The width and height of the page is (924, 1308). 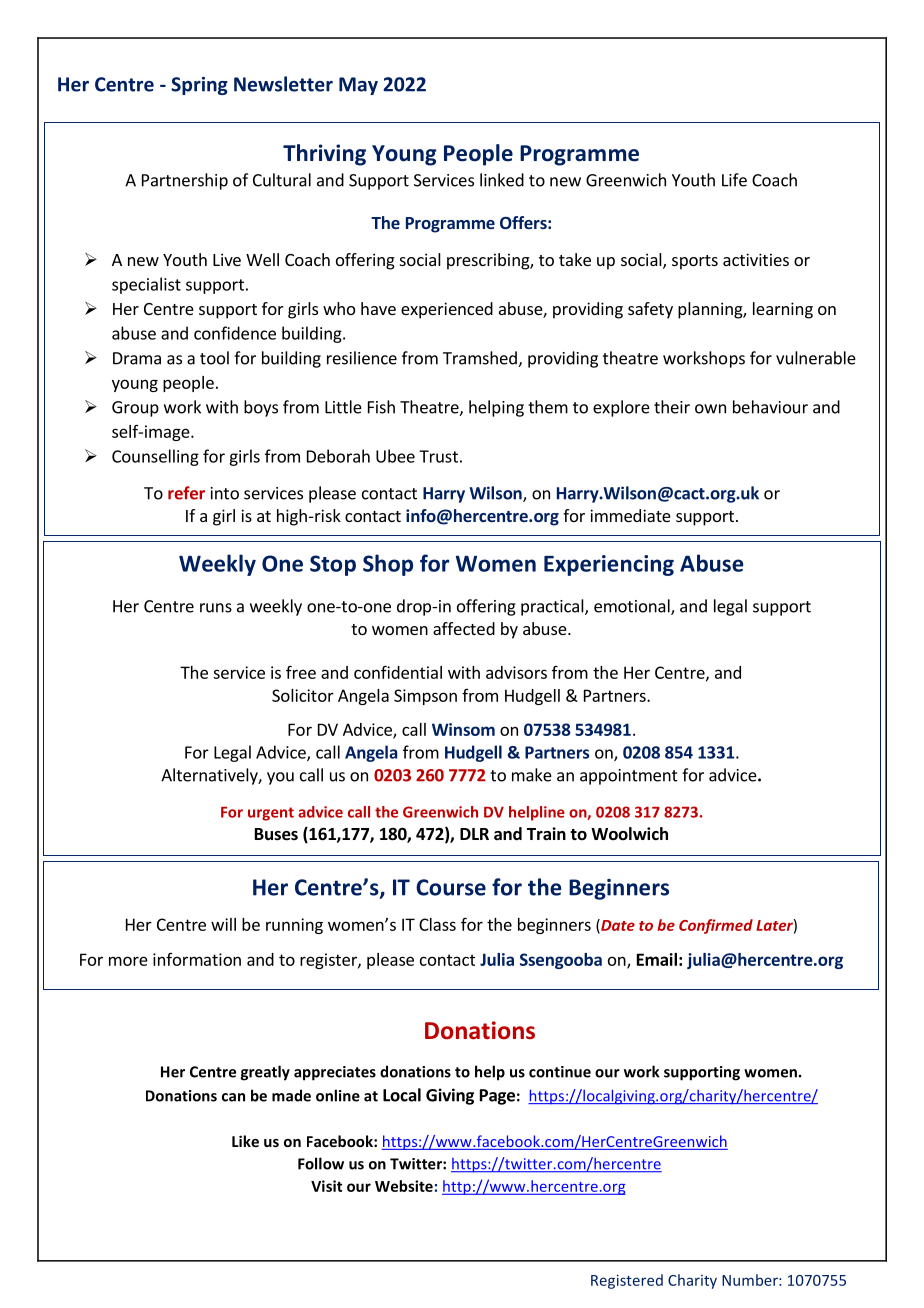 What do you see at coordinates (502, 180) in the page?
I see `linked` at bounding box center [502, 180].
